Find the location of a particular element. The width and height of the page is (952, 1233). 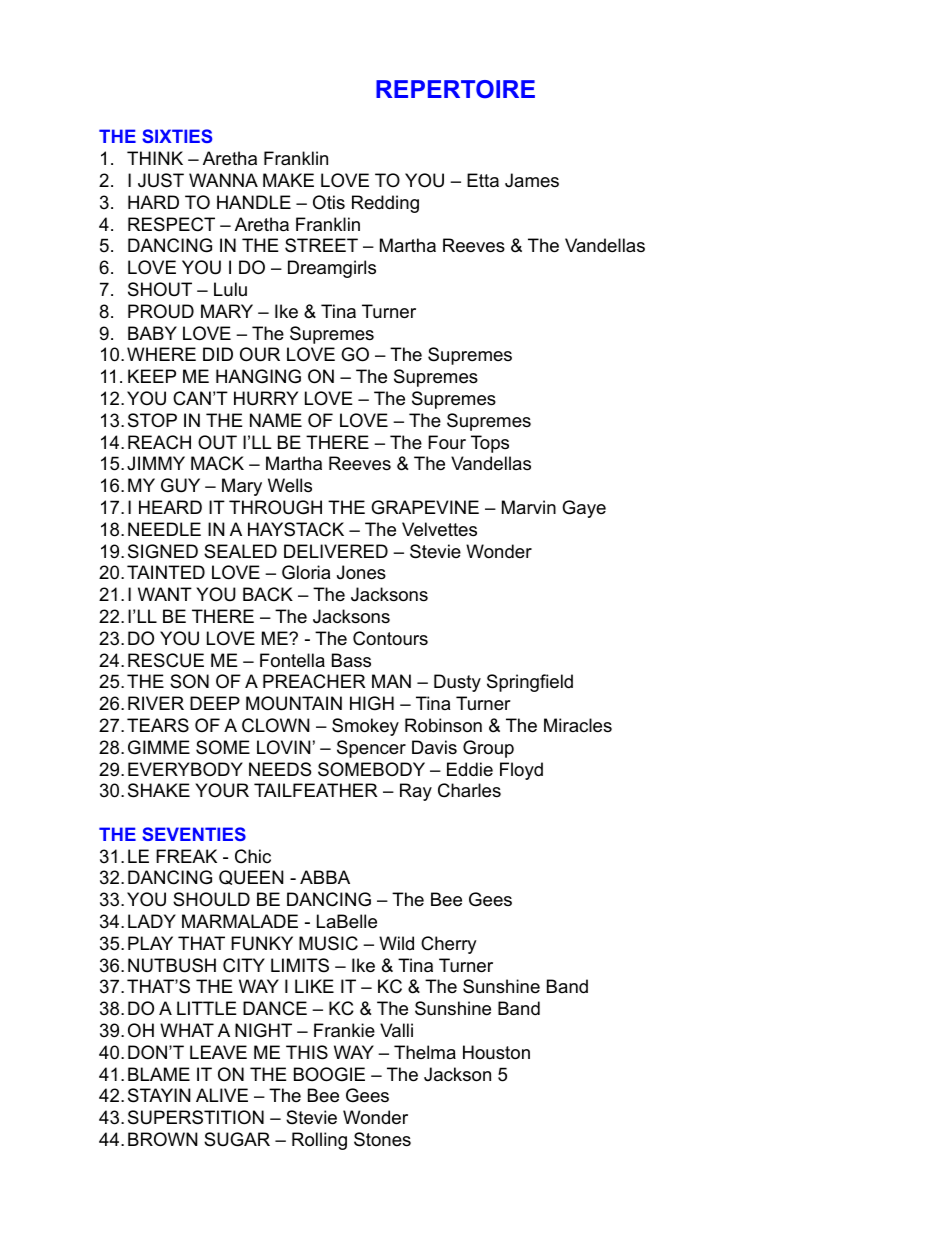

Floyd is located at coordinates (521, 771).
